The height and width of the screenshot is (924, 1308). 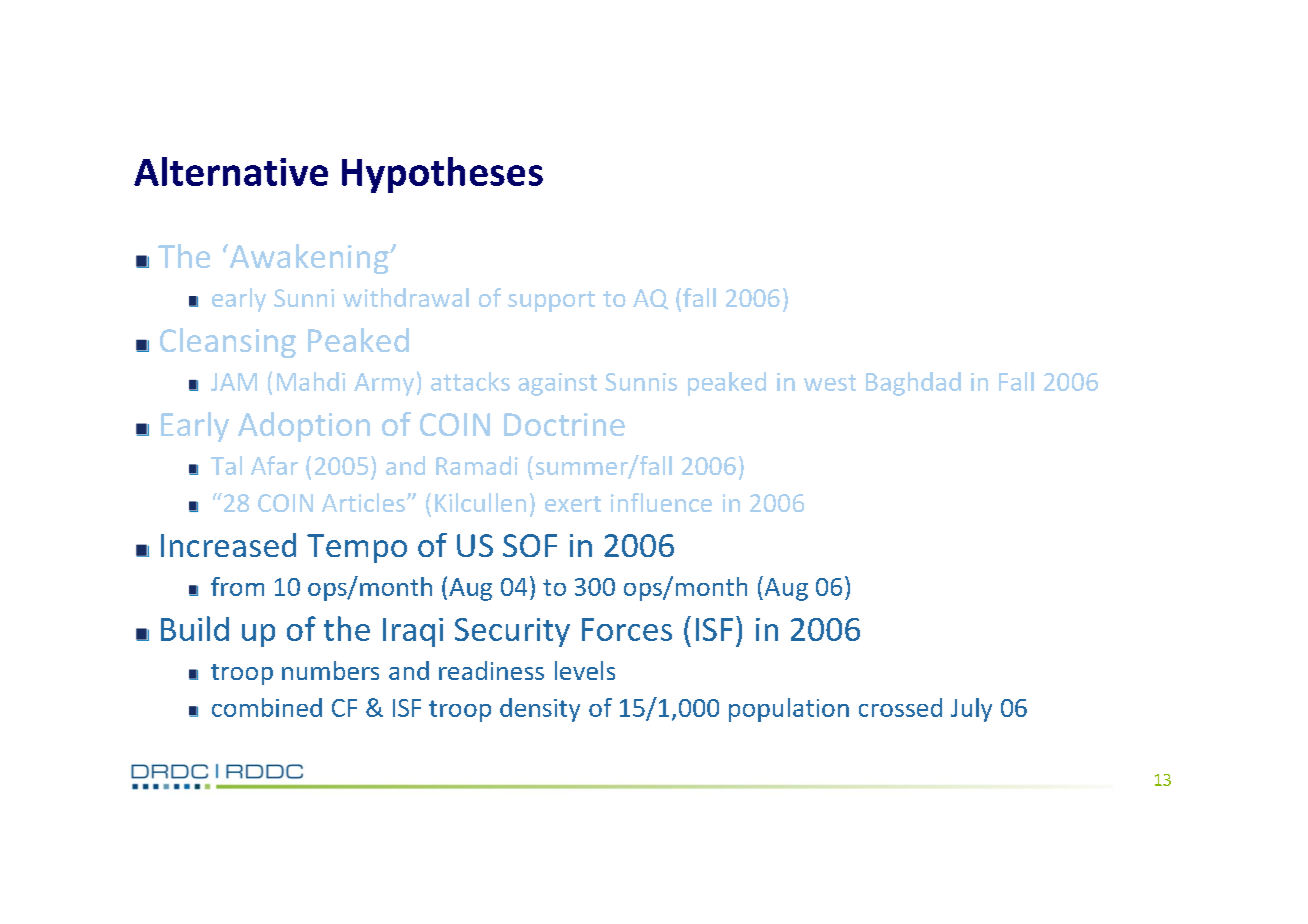 What do you see at coordinates (231, 171) in the screenshot?
I see `Alternative` at bounding box center [231, 171].
